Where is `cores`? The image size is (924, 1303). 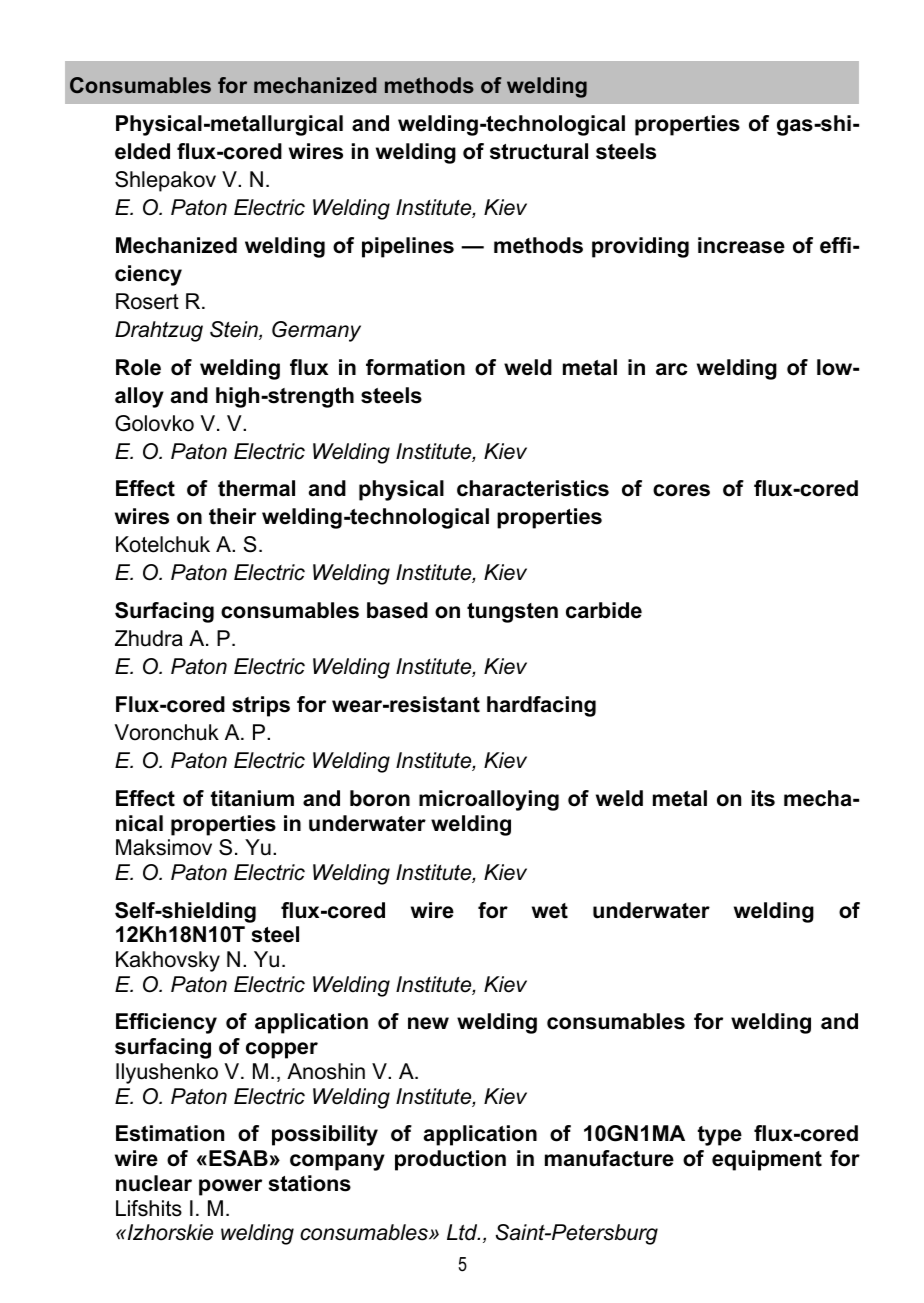 cores is located at coordinates (681, 490).
